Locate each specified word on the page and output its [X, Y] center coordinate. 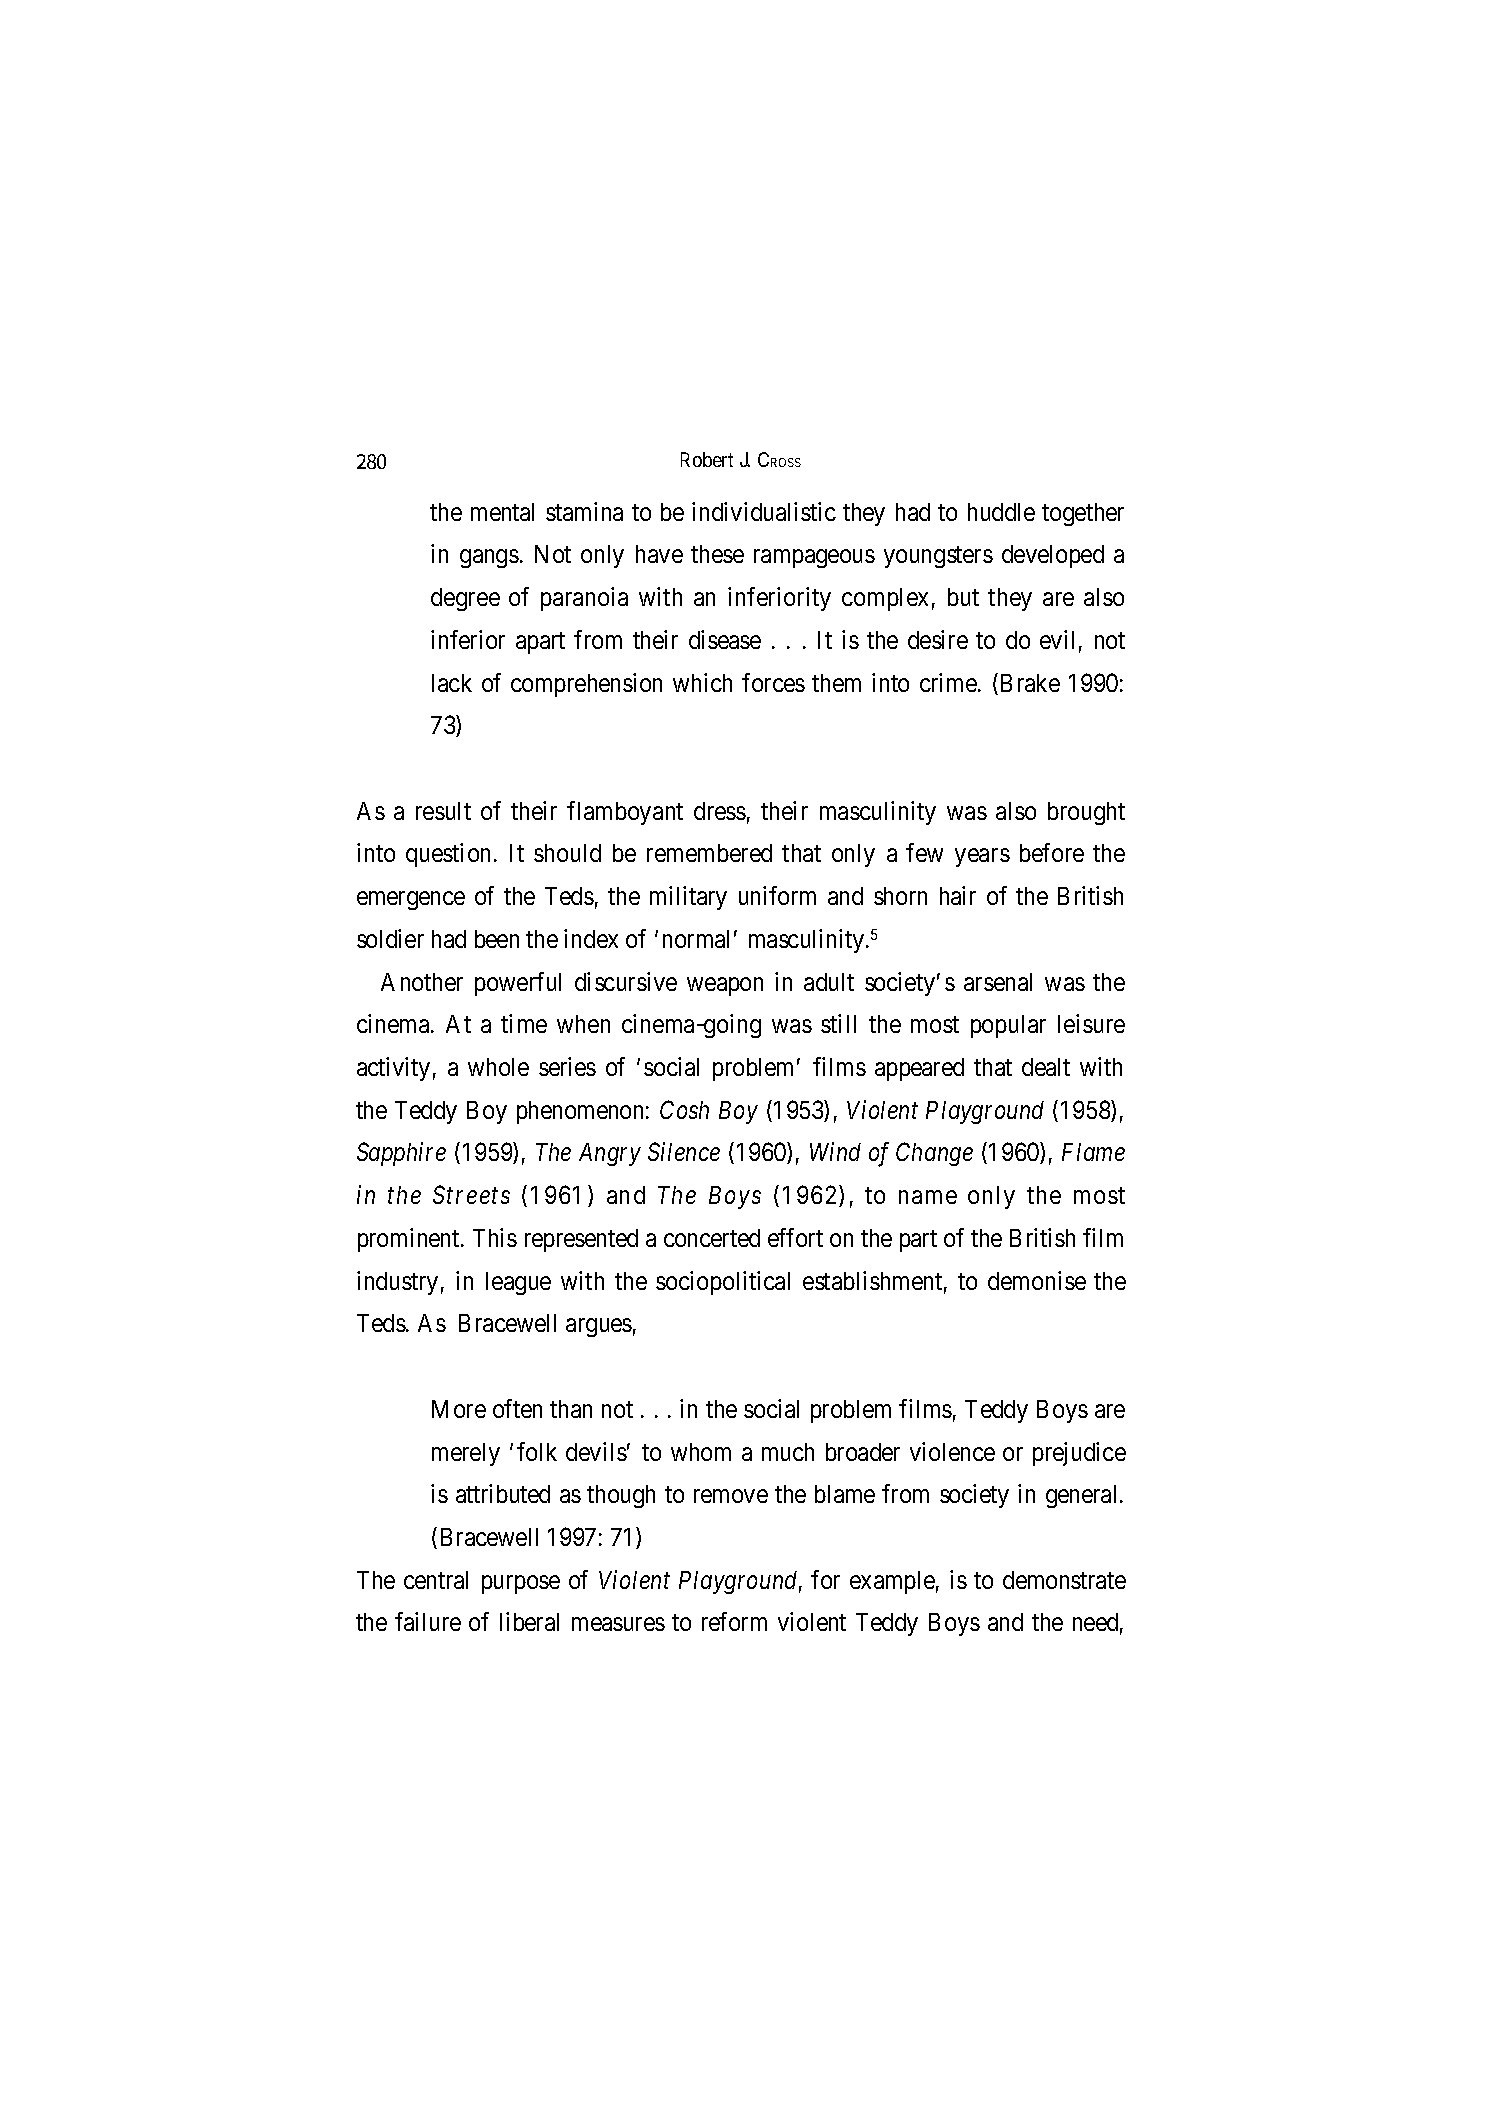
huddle [1001, 512]
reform [734, 1621]
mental [502, 512]
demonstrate [1064, 1580]
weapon [725, 986]
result [443, 811]
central [436, 1580]
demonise [1037, 1280]
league [518, 1283]
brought [1086, 813]
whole [498, 1067]
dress [720, 811]
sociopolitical [723, 1283]
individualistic [764, 511]
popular [1008, 1026]
